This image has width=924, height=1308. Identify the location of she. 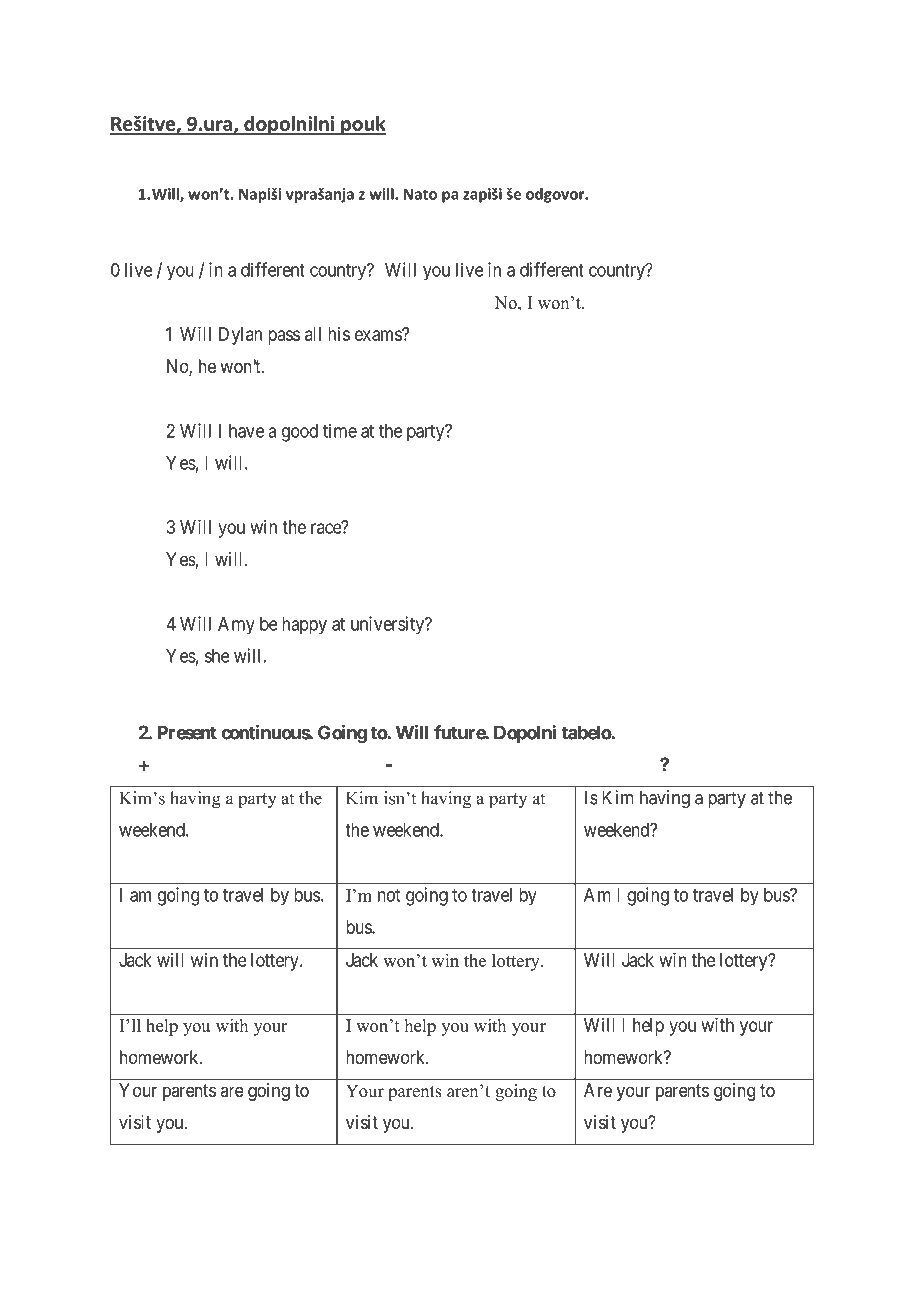
(217, 656).
